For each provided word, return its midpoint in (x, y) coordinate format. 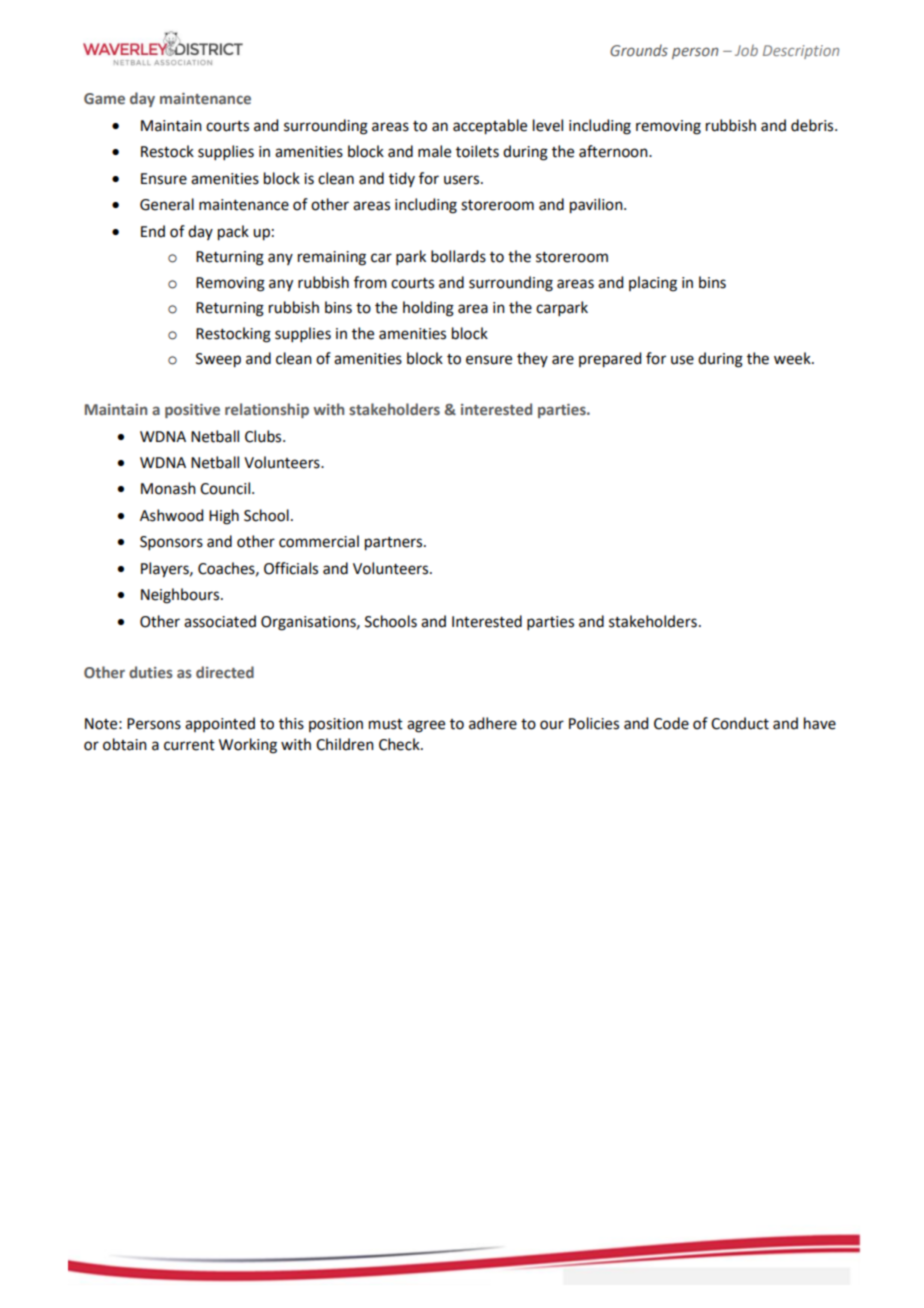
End (153, 231)
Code (671, 723)
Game (104, 98)
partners (395, 544)
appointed (220, 724)
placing (653, 284)
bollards (458, 256)
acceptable (490, 127)
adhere (493, 723)
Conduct (740, 723)
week (793, 358)
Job (746, 50)
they (532, 359)
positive (192, 411)
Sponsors (171, 543)
